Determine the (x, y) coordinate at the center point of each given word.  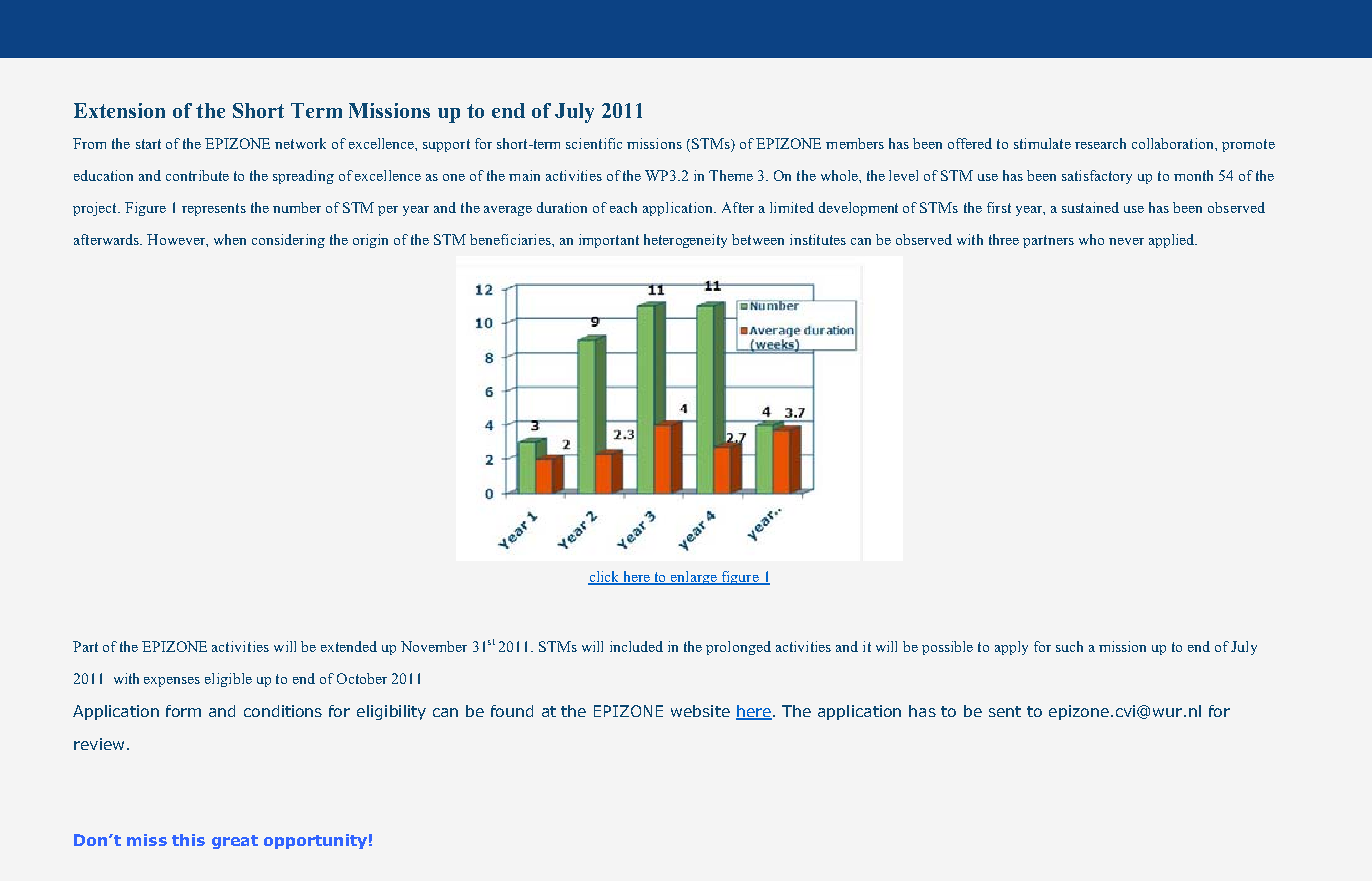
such (1069, 646)
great (235, 842)
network (300, 143)
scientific (594, 143)
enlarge (694, 578)
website (700, 711)
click (605, 578)
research (1100, 143)
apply (1011, 648)
